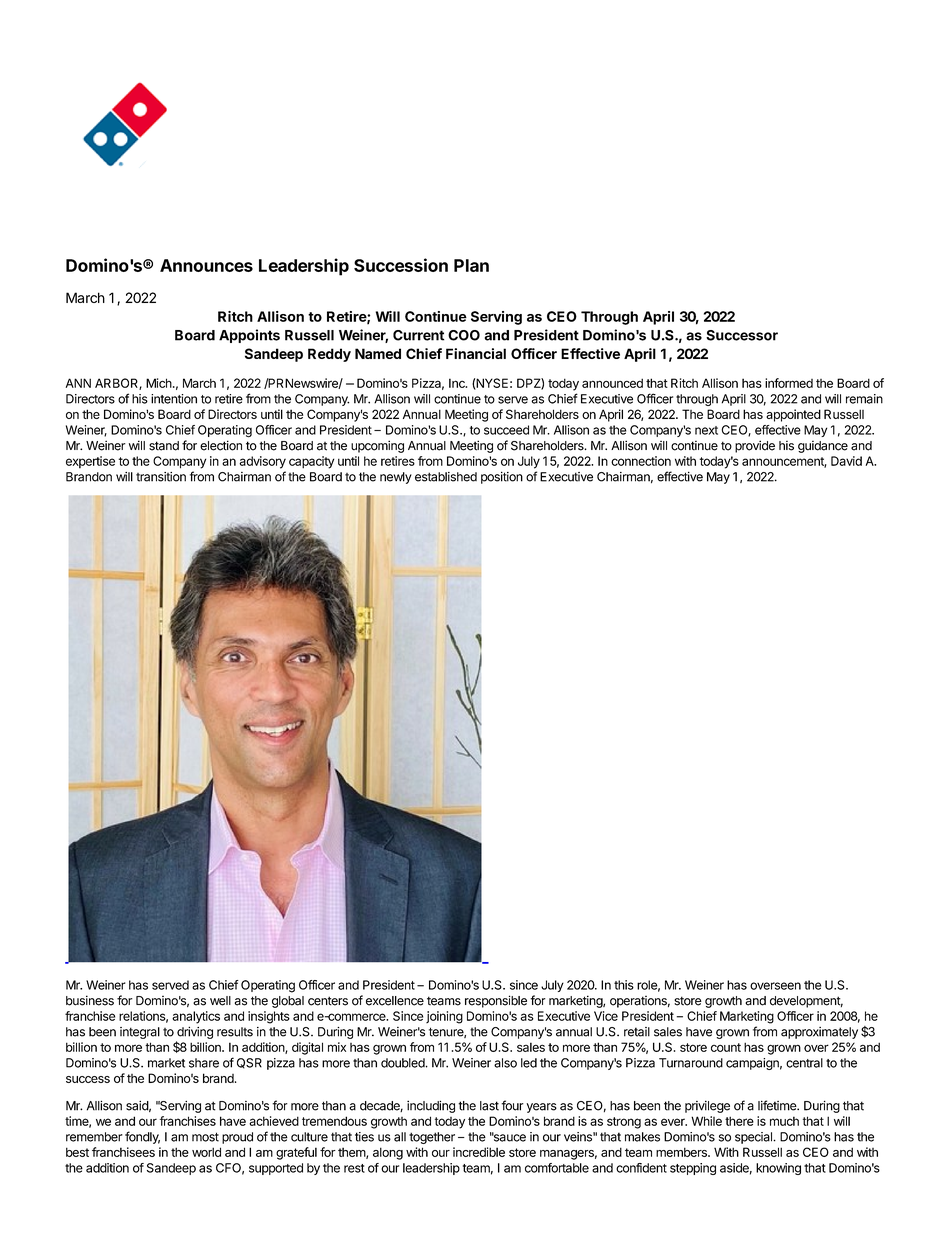  I want to click on provide, so click(755, 446).
